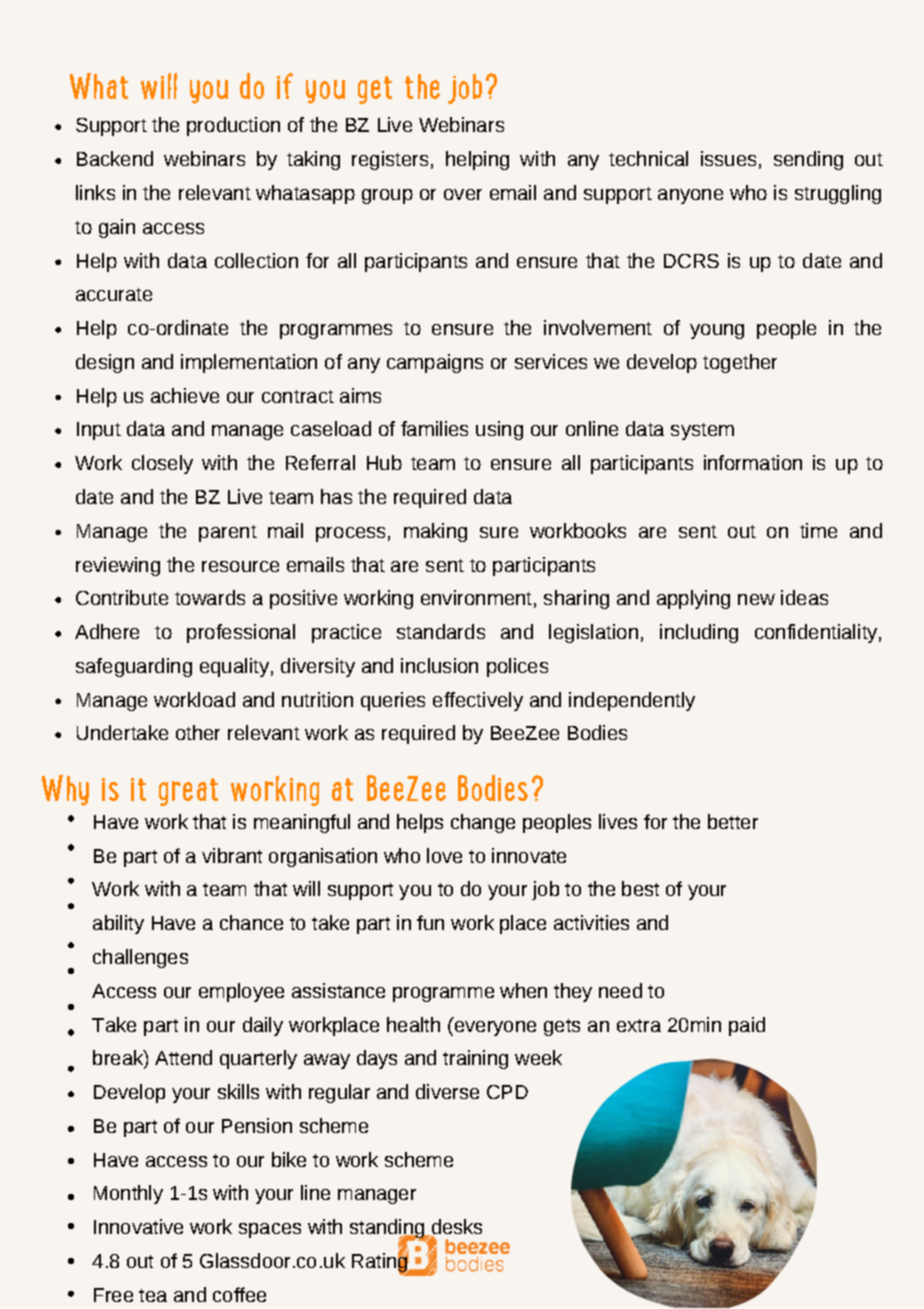  What do you see at coordinates (463, 194) in the screenshot?
I see `over` at bounding box center [463, 194].
